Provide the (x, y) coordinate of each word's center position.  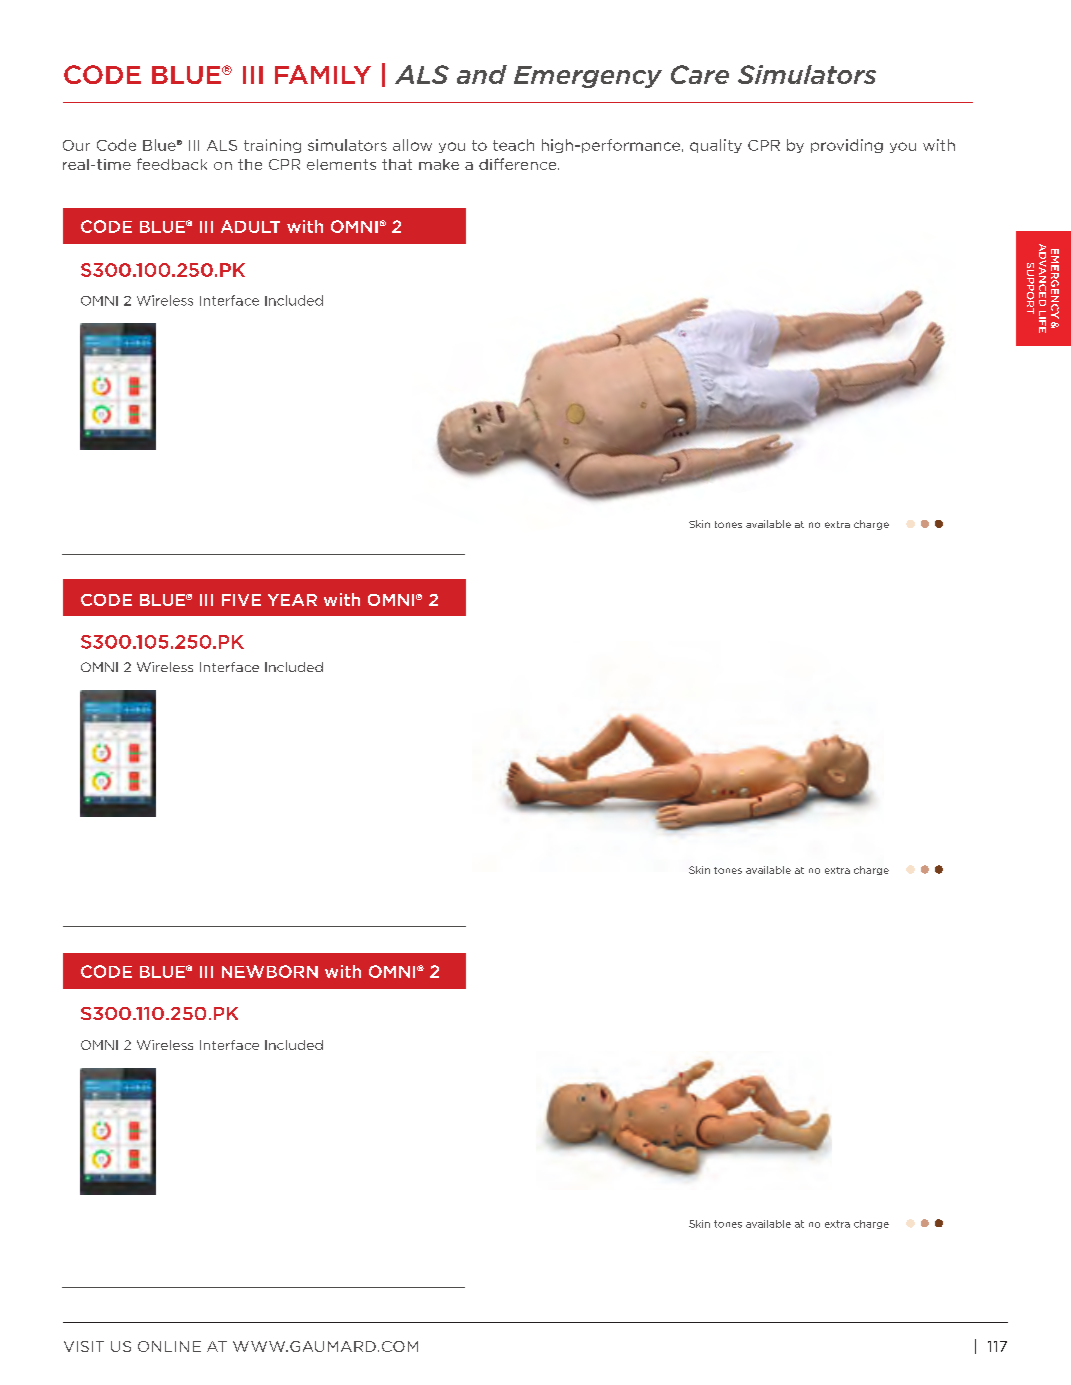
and (482, 74)
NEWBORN (270, 971)
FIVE (241, 600)
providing (847, 146)
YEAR (292, 600)
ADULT (250, 226)
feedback (172, 164)
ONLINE (169, 1346)
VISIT (84, 1346)
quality (716, 146)
